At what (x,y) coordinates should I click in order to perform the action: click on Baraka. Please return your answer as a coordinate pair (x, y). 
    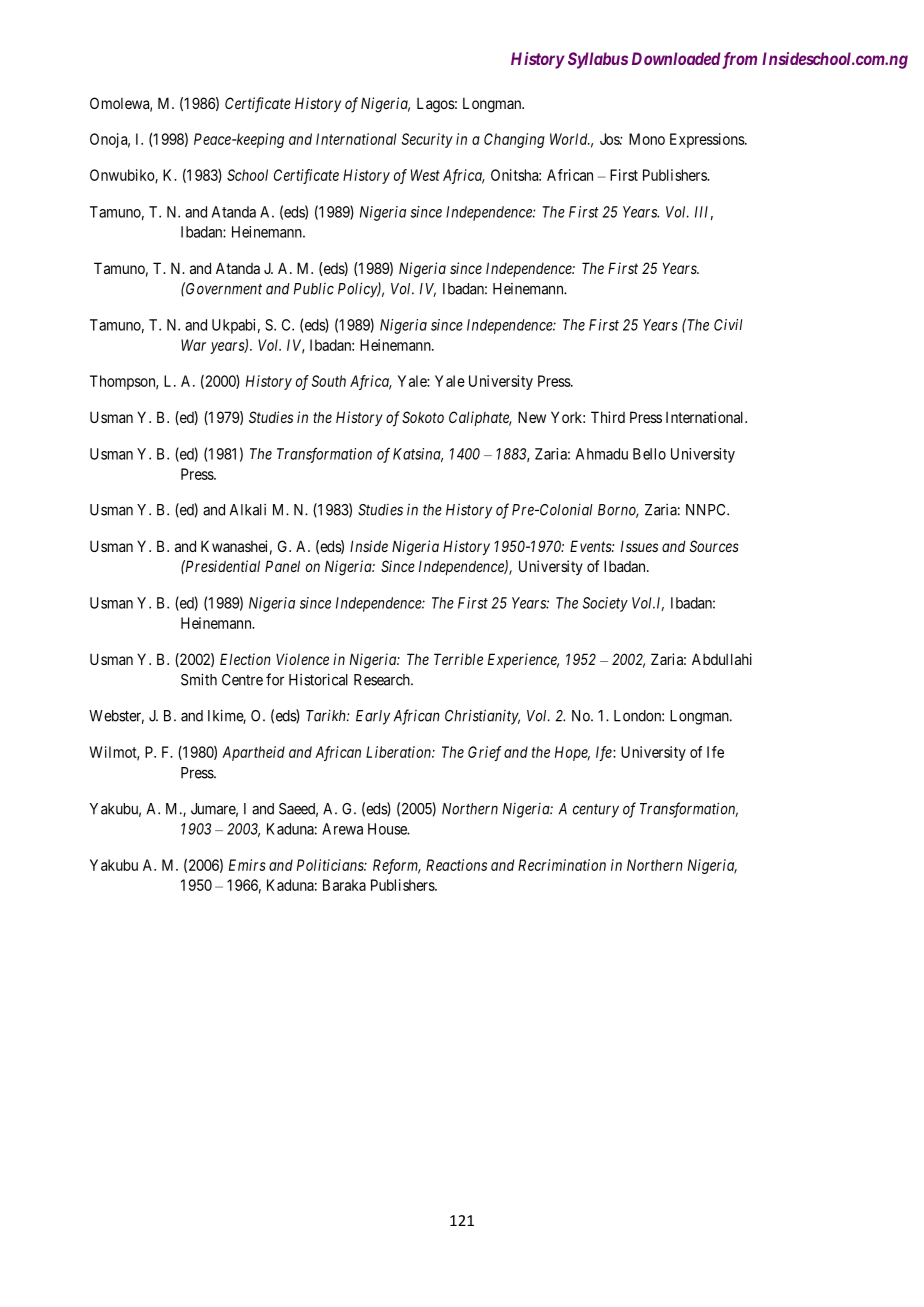
    Looking at the image, I should click on (344, 885).
